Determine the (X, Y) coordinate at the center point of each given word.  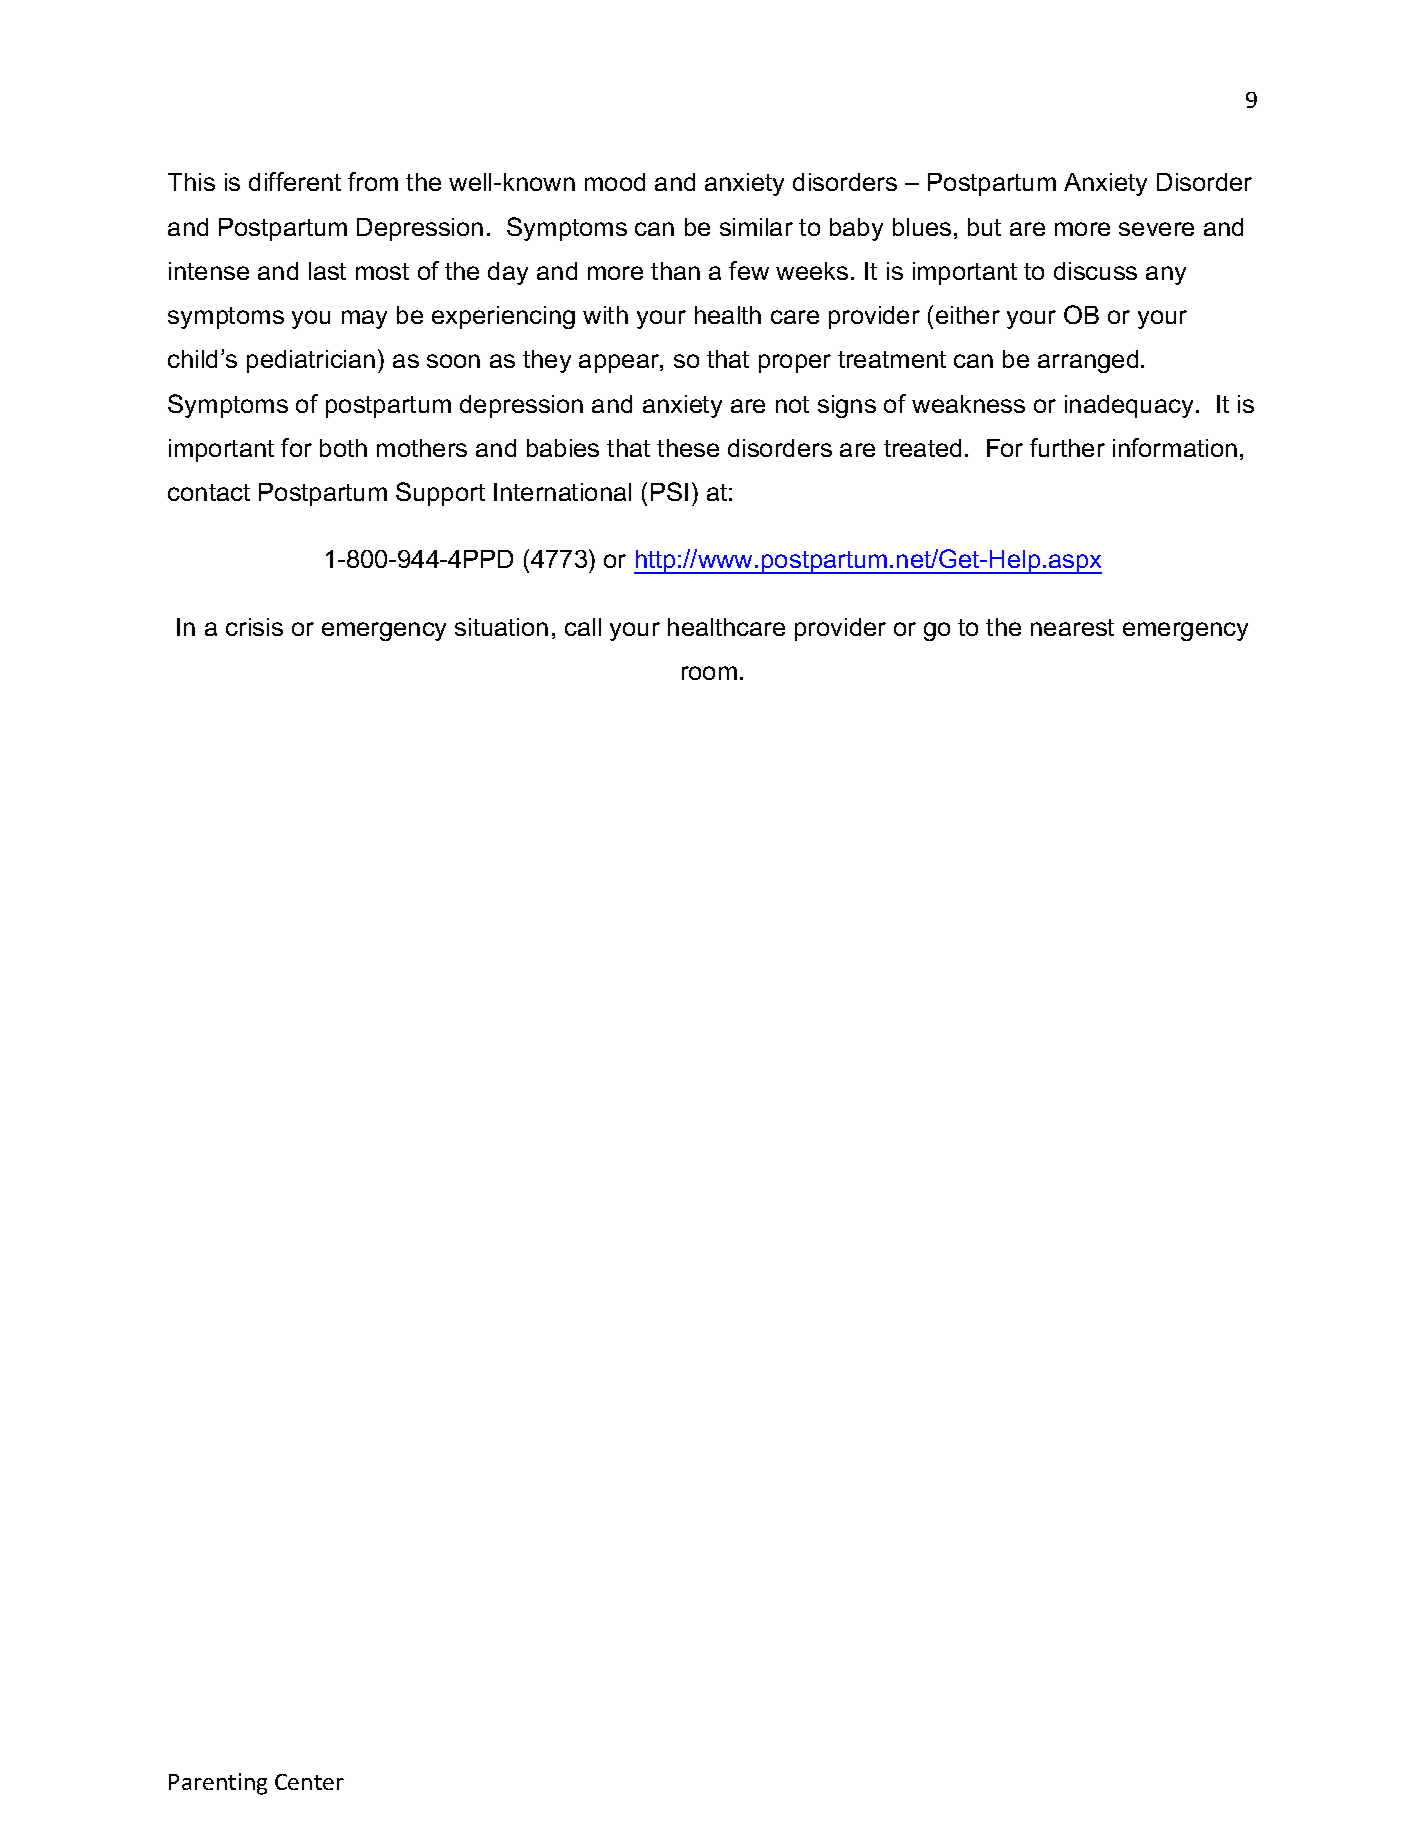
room (709, 673)
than (675, 271)
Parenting (218, 1784)
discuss (1095, 271)
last (327, 271)
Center (309, 1782)
